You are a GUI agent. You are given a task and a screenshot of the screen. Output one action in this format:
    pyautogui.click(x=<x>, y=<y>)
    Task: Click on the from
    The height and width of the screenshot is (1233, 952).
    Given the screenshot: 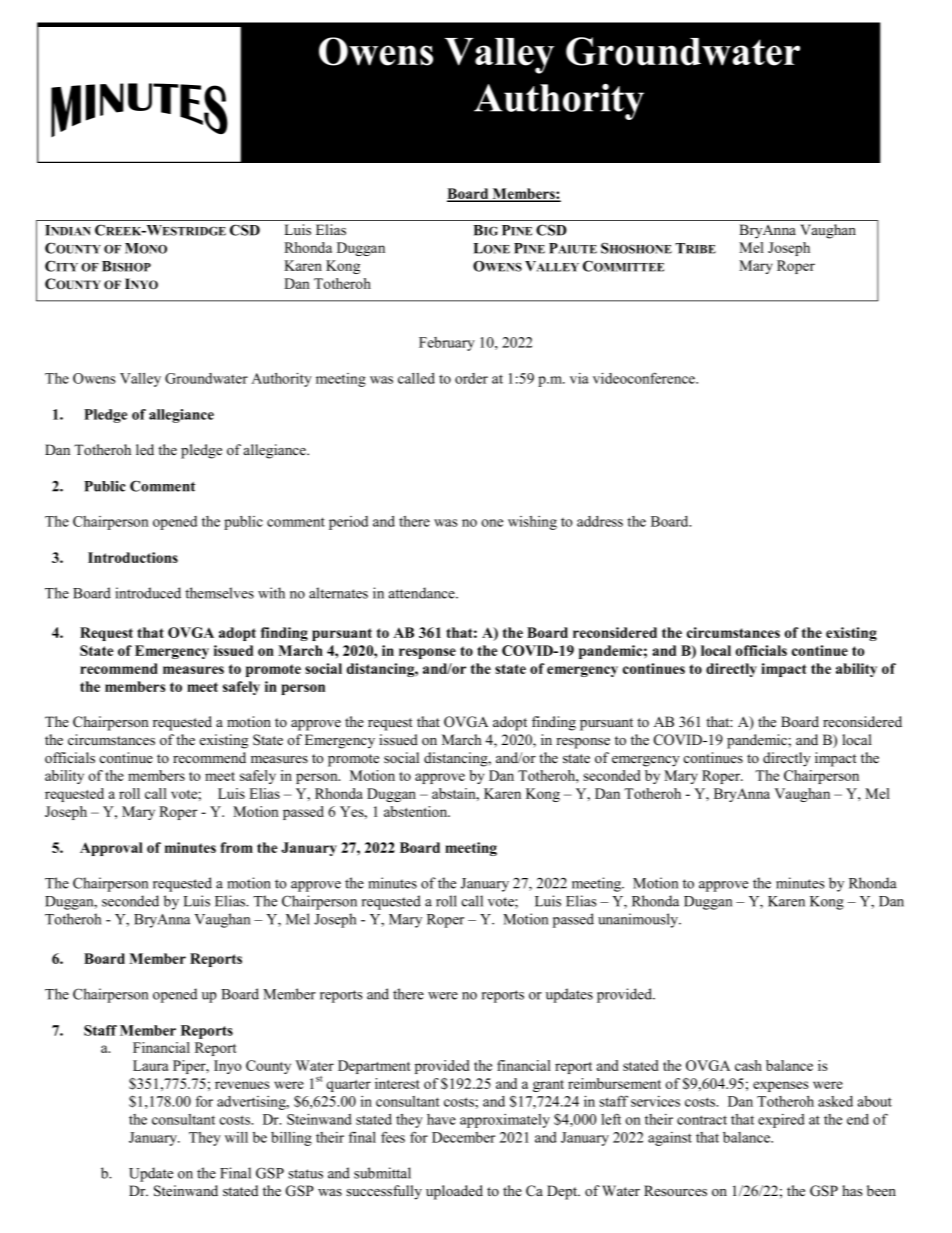 What is the action you would take?
    pyautogui.click(x=236, y=847)
